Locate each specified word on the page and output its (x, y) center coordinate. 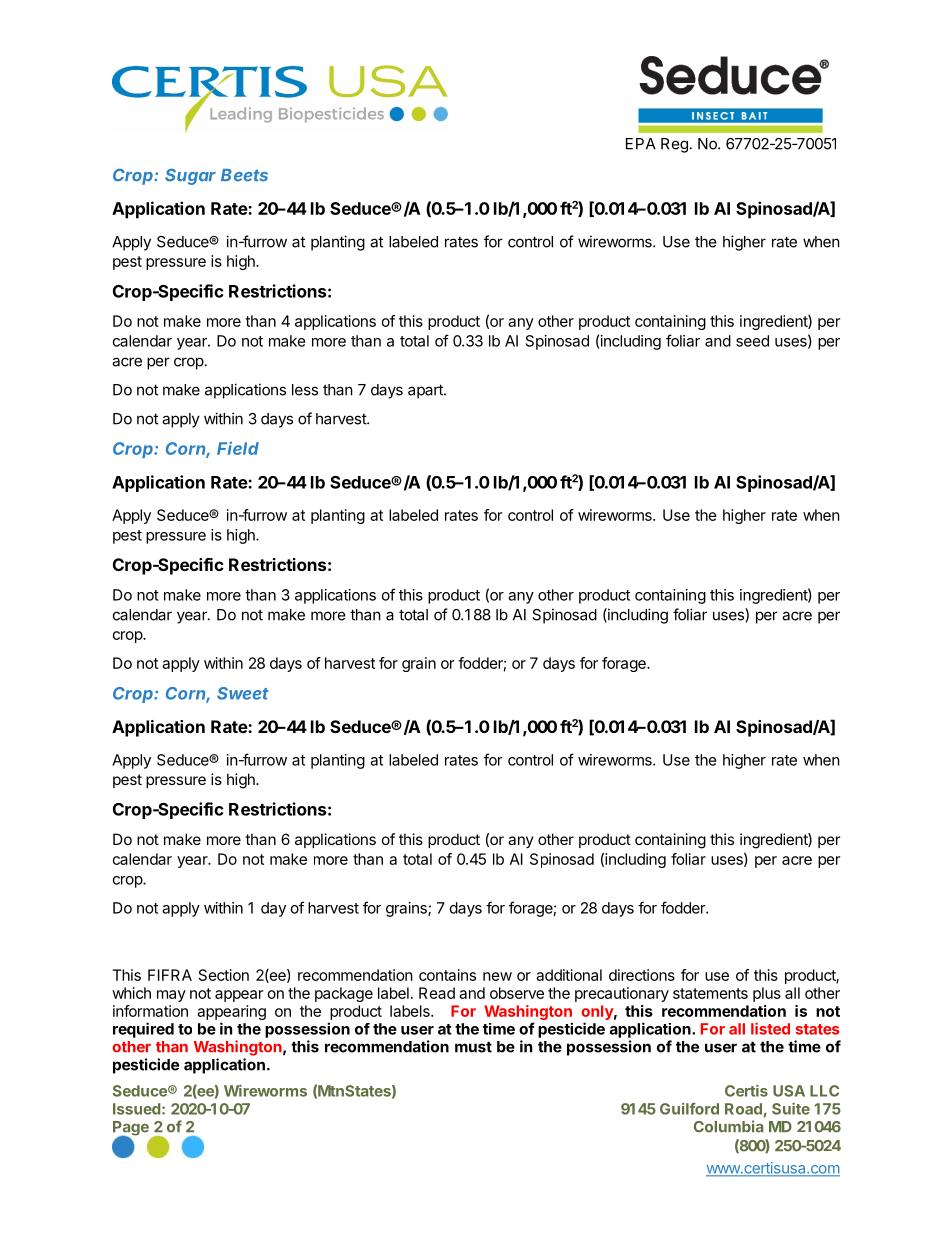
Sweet (243, 693)
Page (131, 1129)
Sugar (190, 176)
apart (426, 391)
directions (642, 975)
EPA (641, 144)
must (473, 1047)
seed (752, 341)
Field (238, 448)
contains (447, 975)
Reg (674, 145)
